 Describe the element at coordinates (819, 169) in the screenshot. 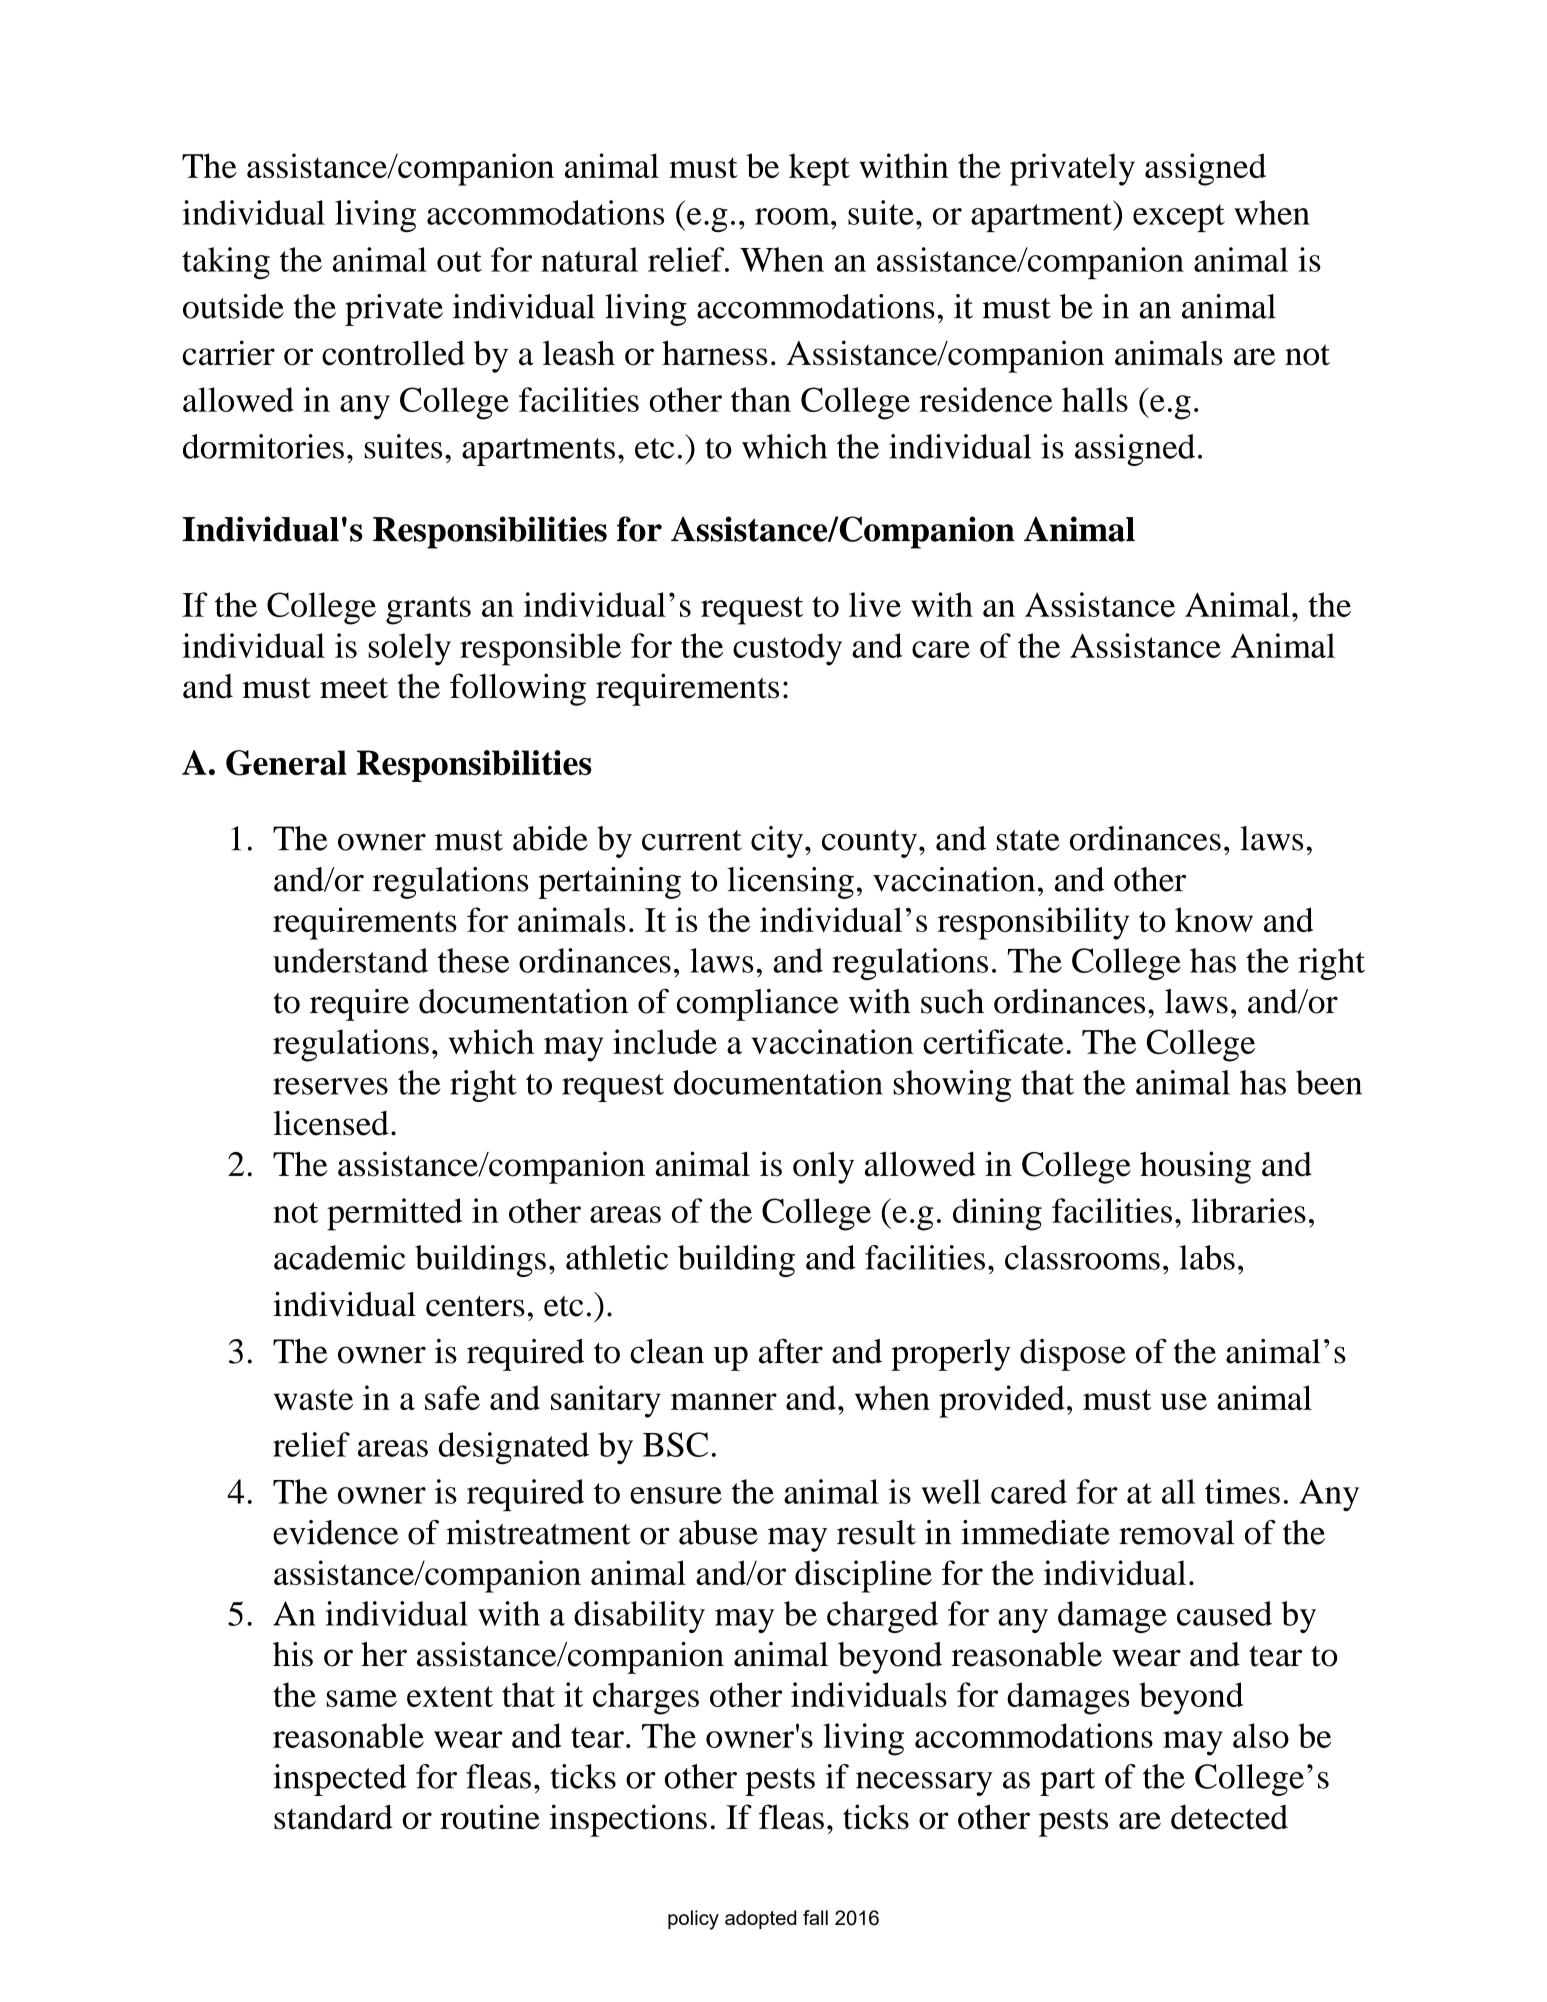

I see `kept` at that location.
